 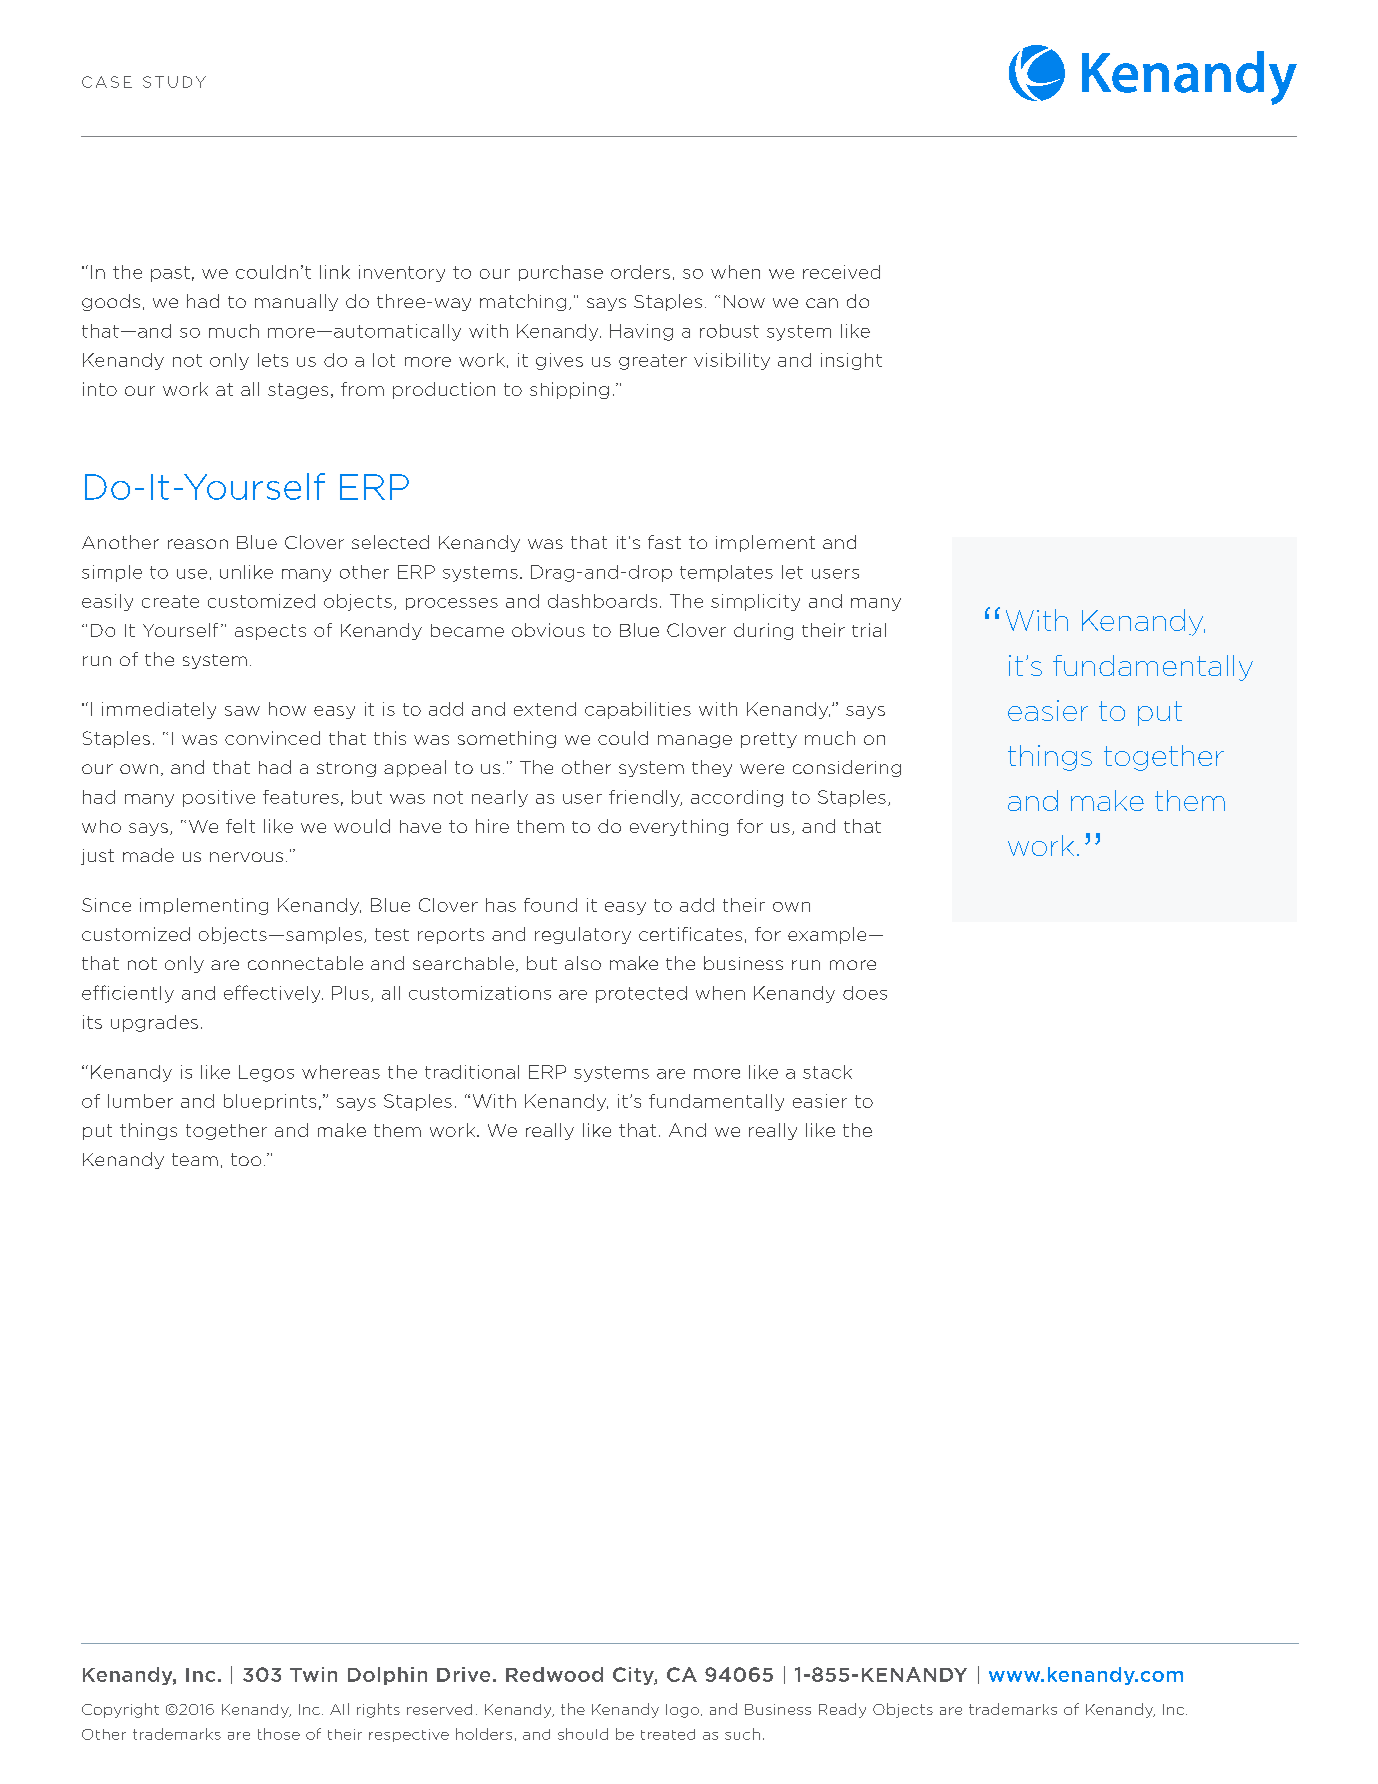 What do you see at coordinates (763, 631) in the document?
I see `during` at bounding box center [763, 631].
